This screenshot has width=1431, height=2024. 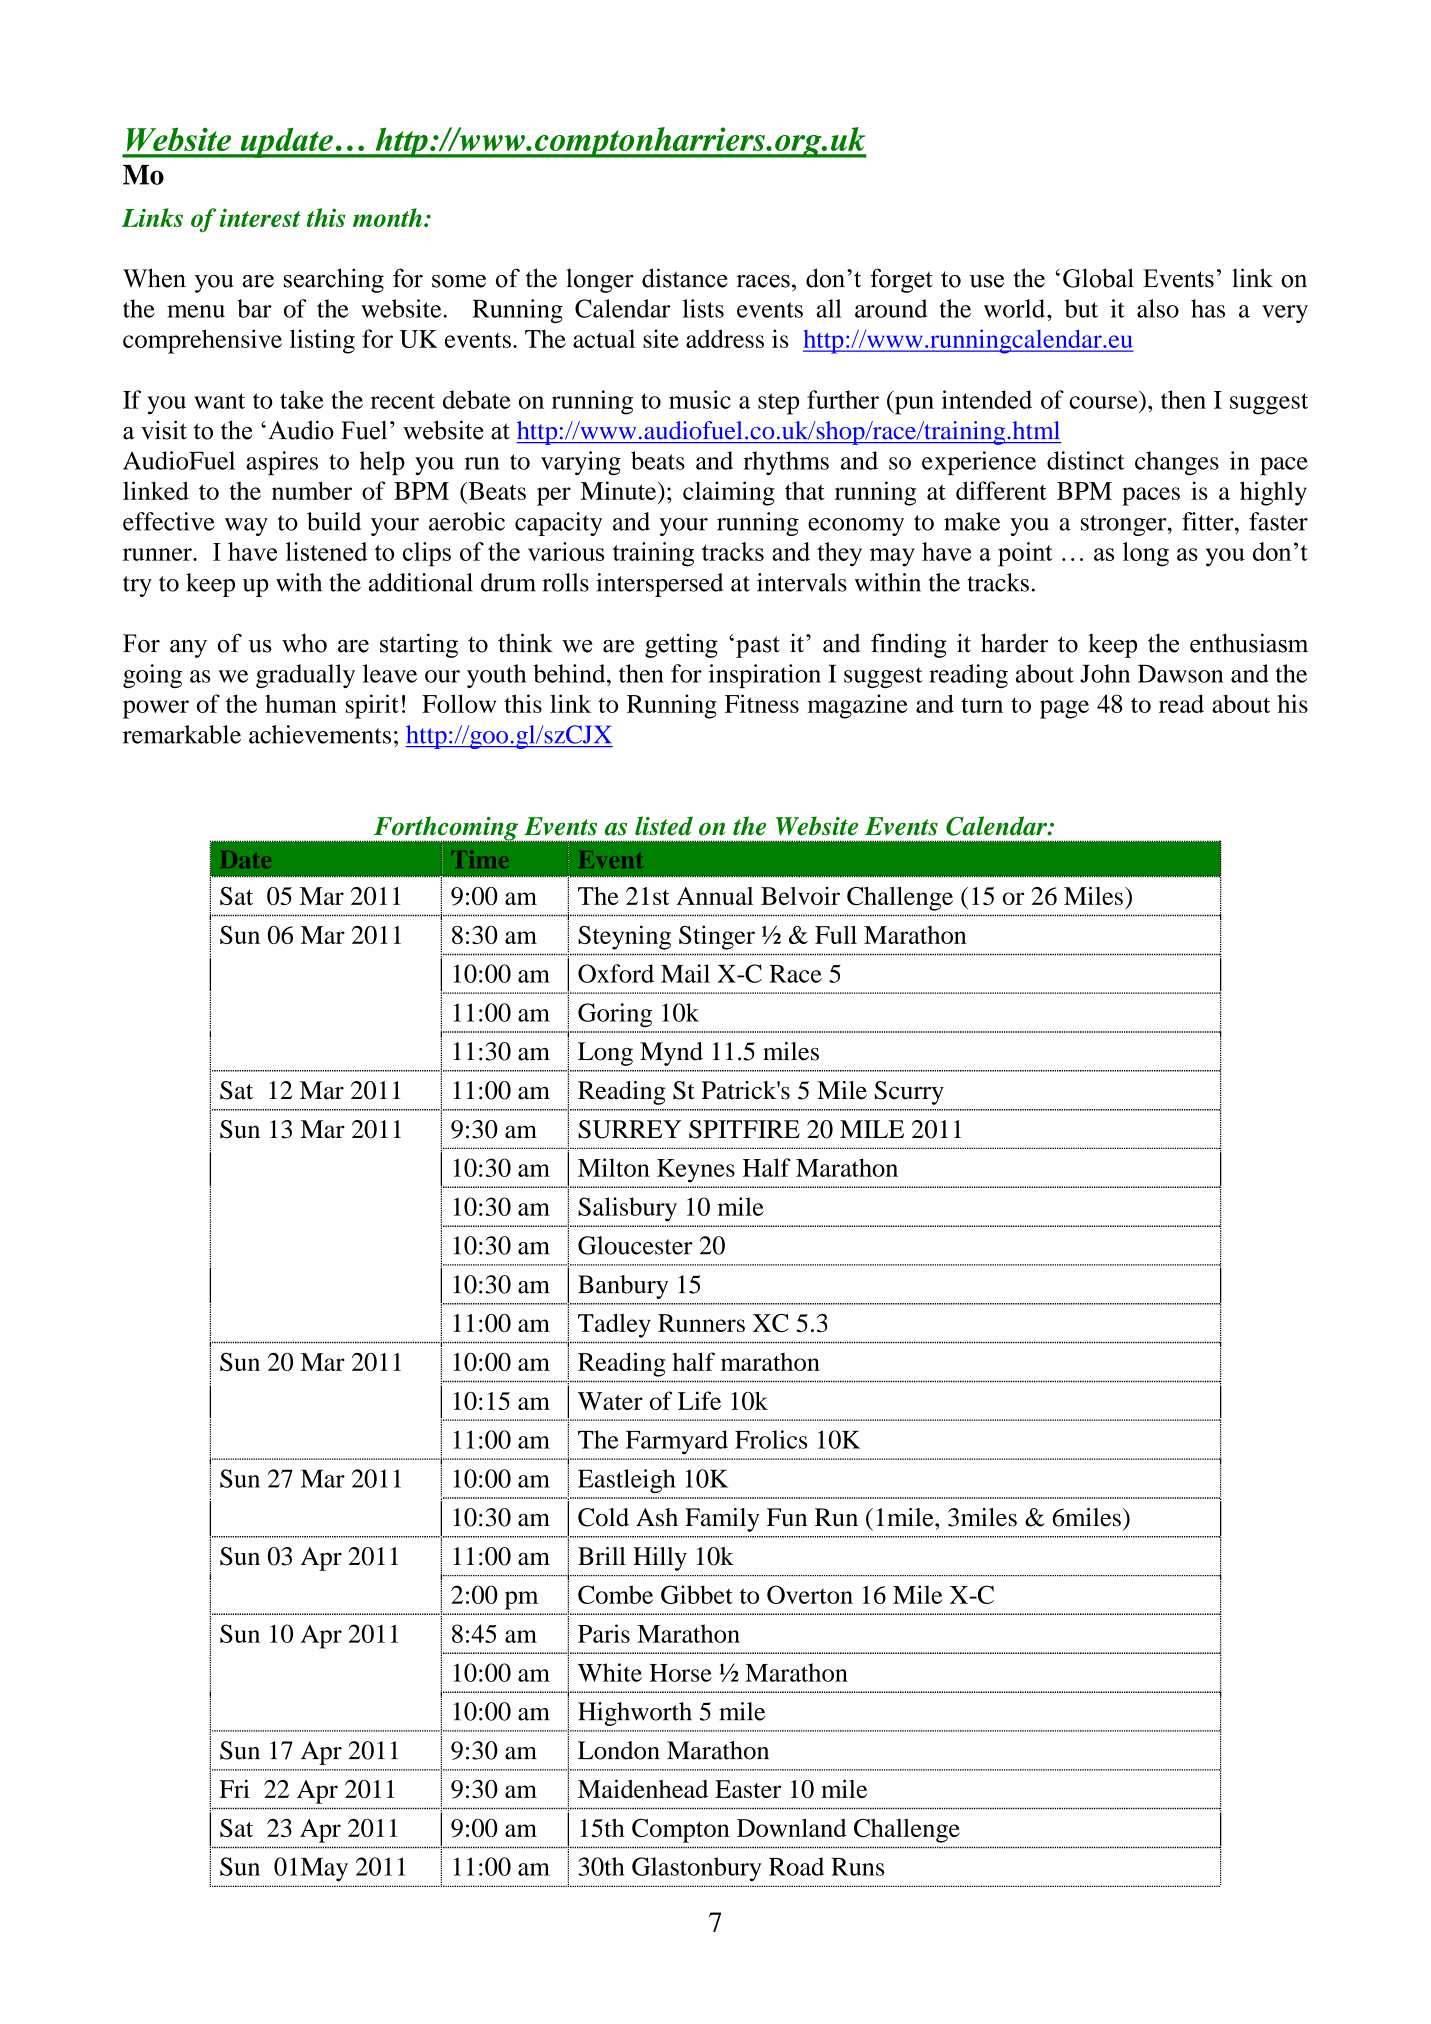 I want to click on bar, so click(x=254, y=308).
